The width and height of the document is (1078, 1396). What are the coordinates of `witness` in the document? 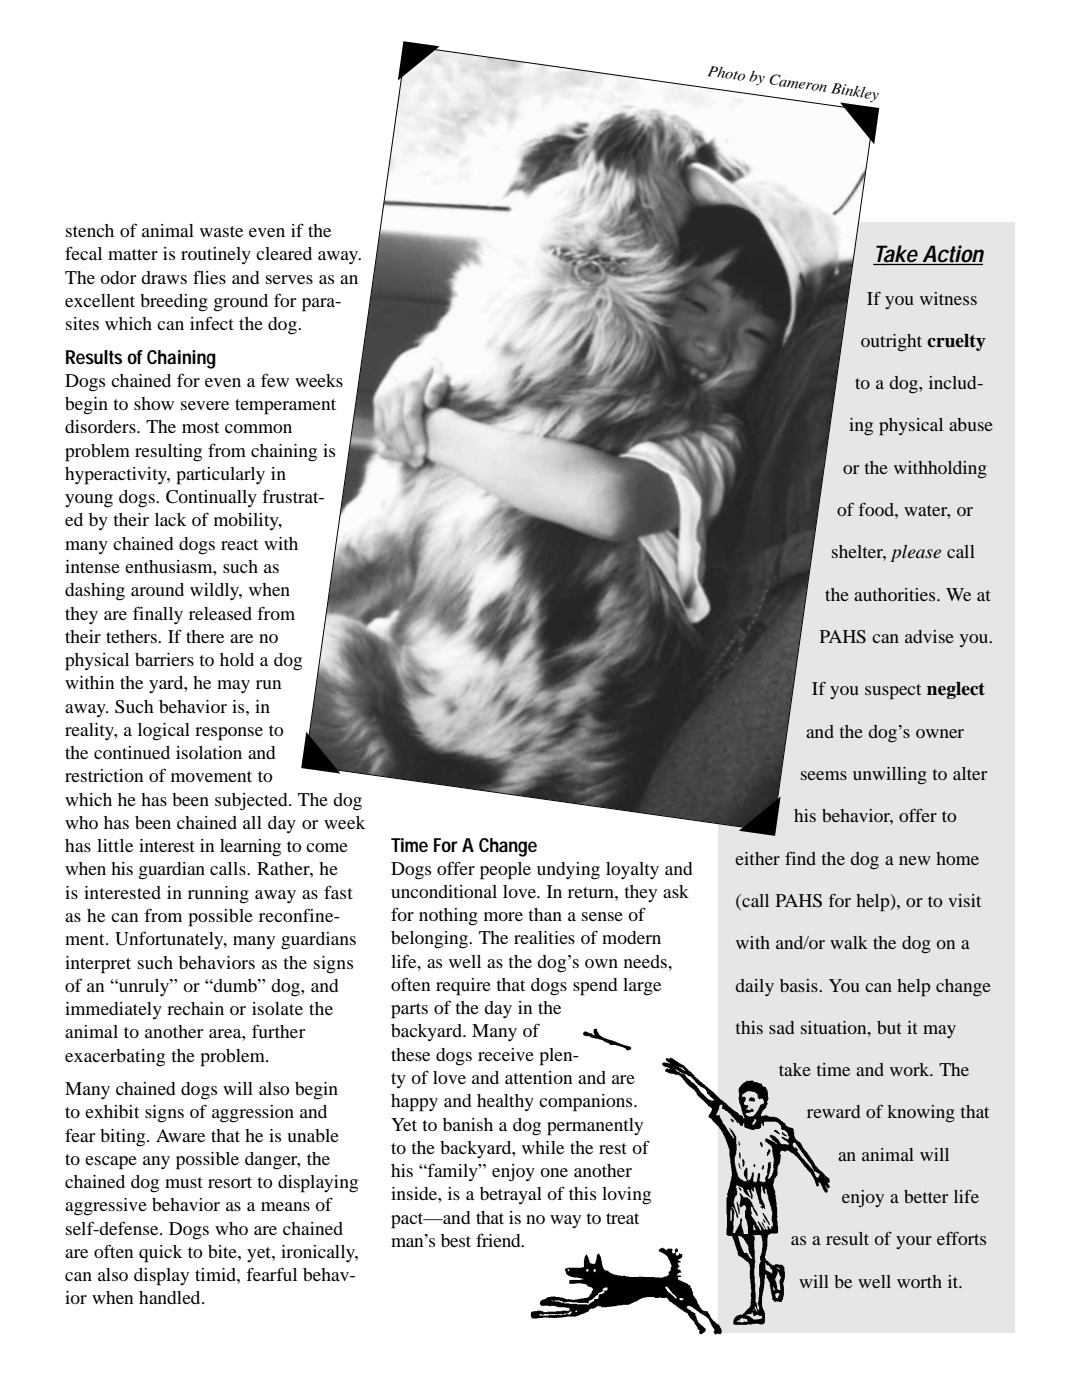 It's located at (948, 298).
